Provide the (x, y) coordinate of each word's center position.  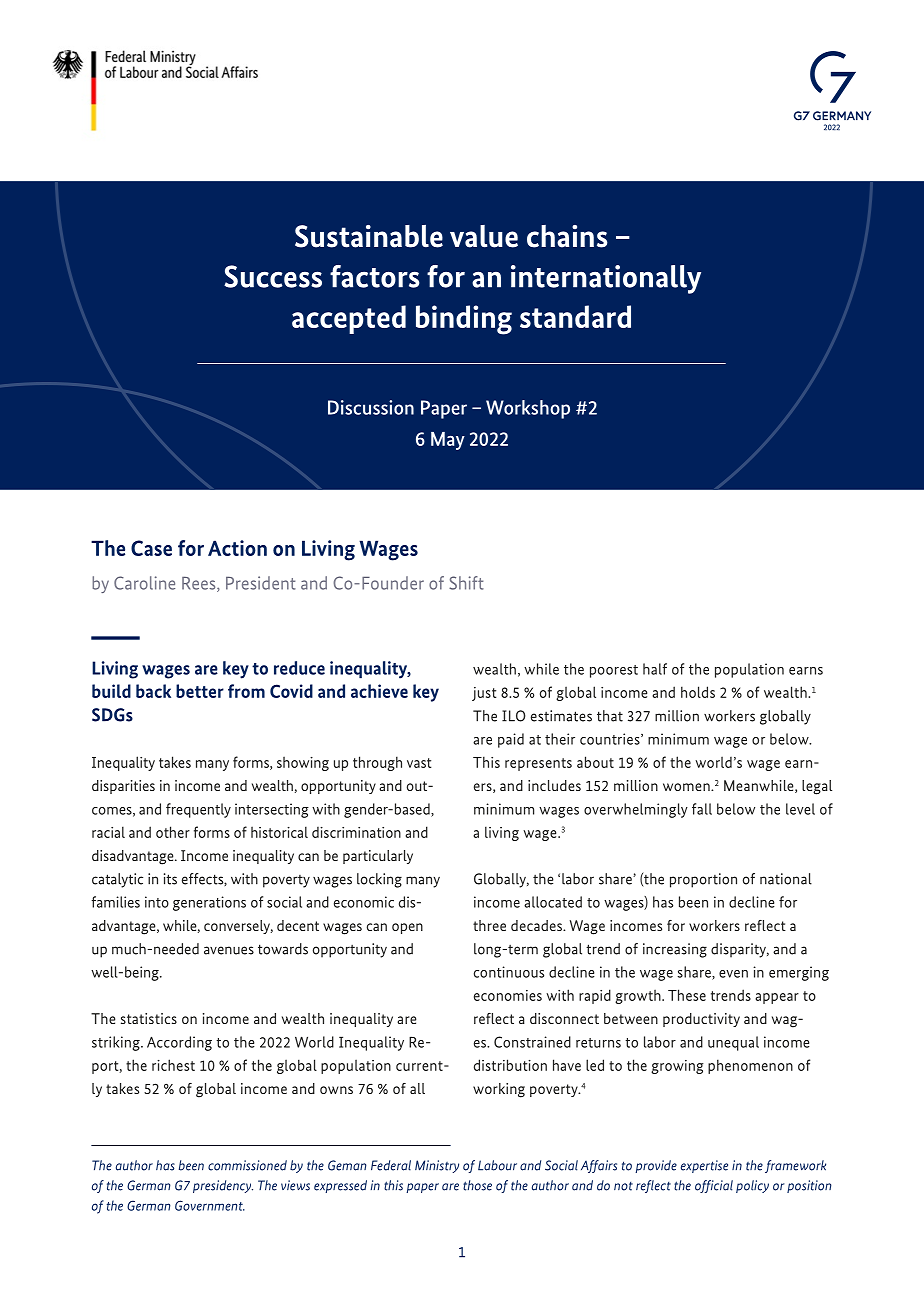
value (484, 236)
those (477, 1185)
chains (567, 236)
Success (273, 276)
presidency (223, 1186)
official (714, 1186)
